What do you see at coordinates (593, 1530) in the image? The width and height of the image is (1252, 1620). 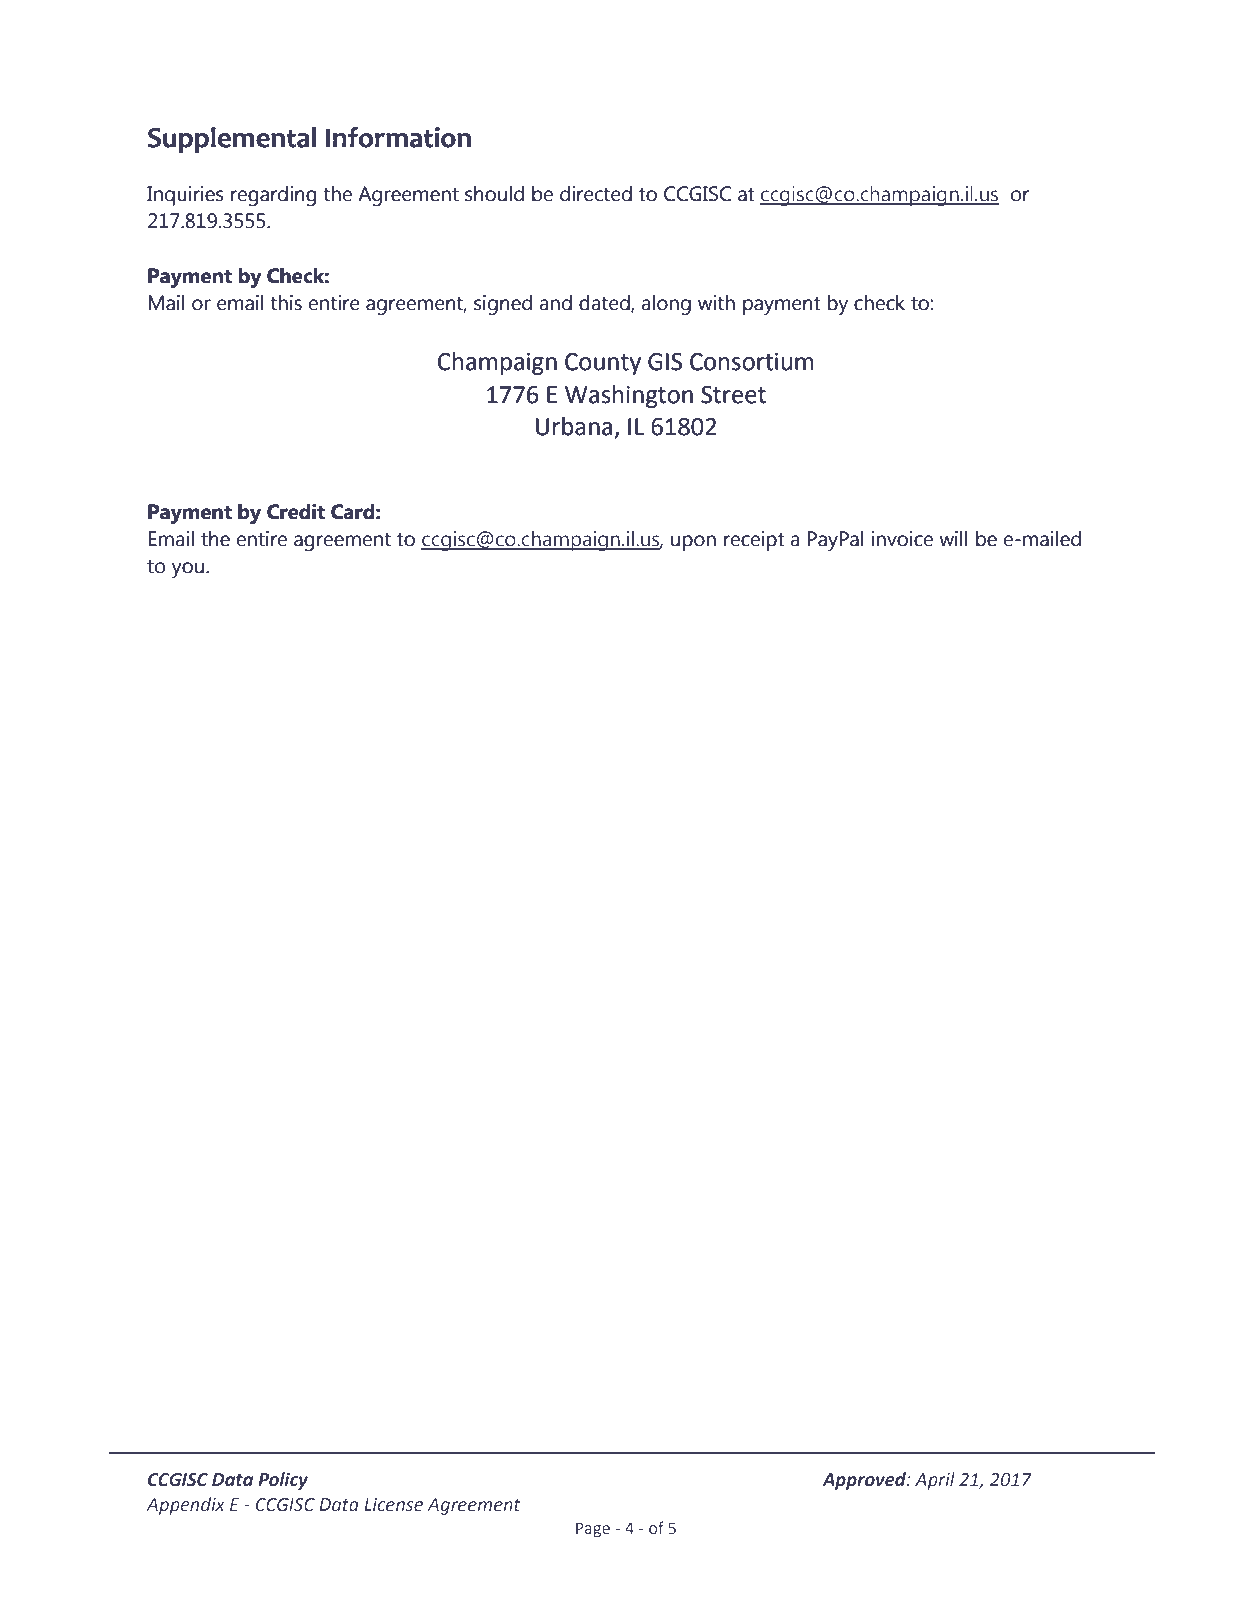 I see `Page` at bounding box center [593, 1530].
